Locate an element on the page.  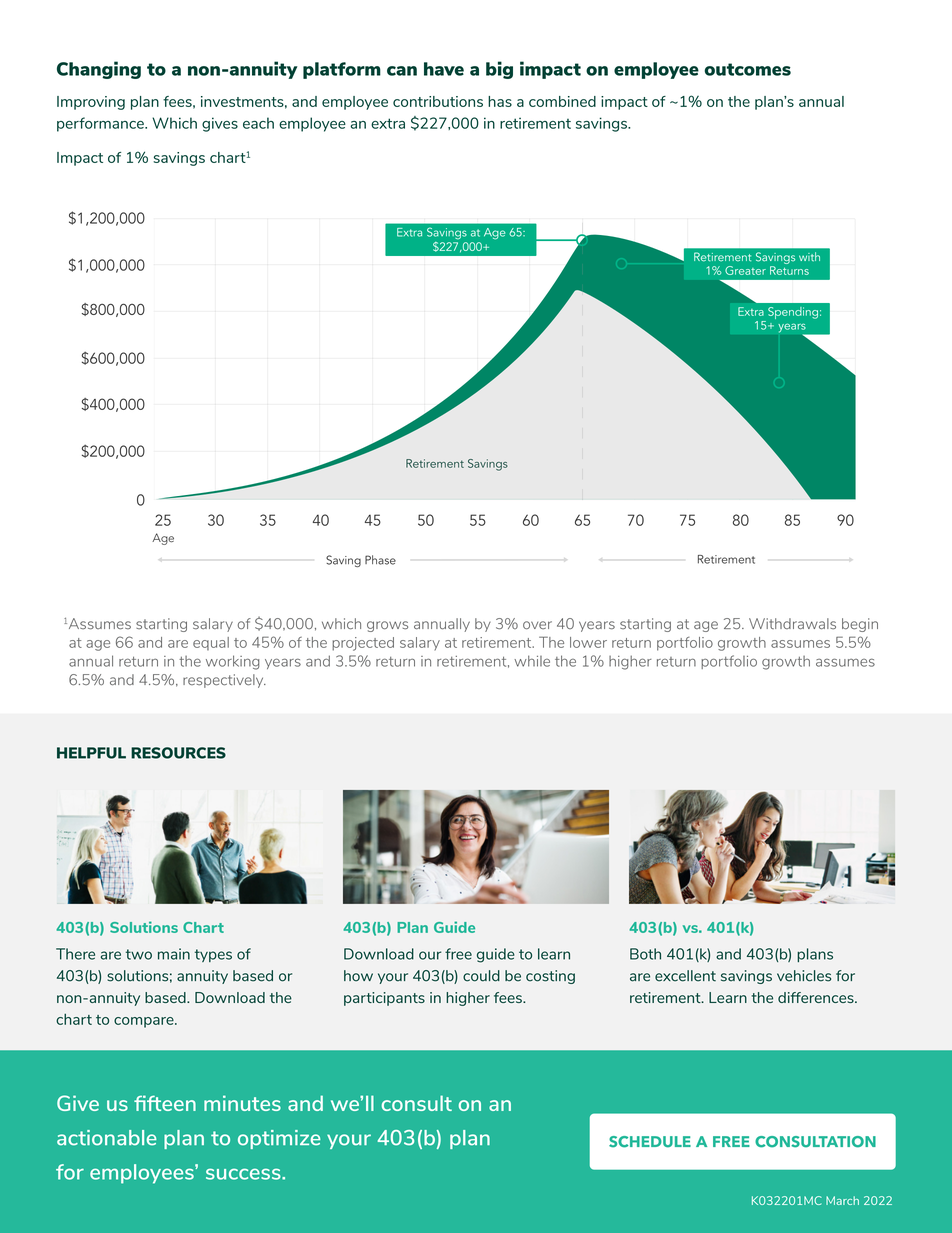
actionable is located at coordinates (107, 1138).
